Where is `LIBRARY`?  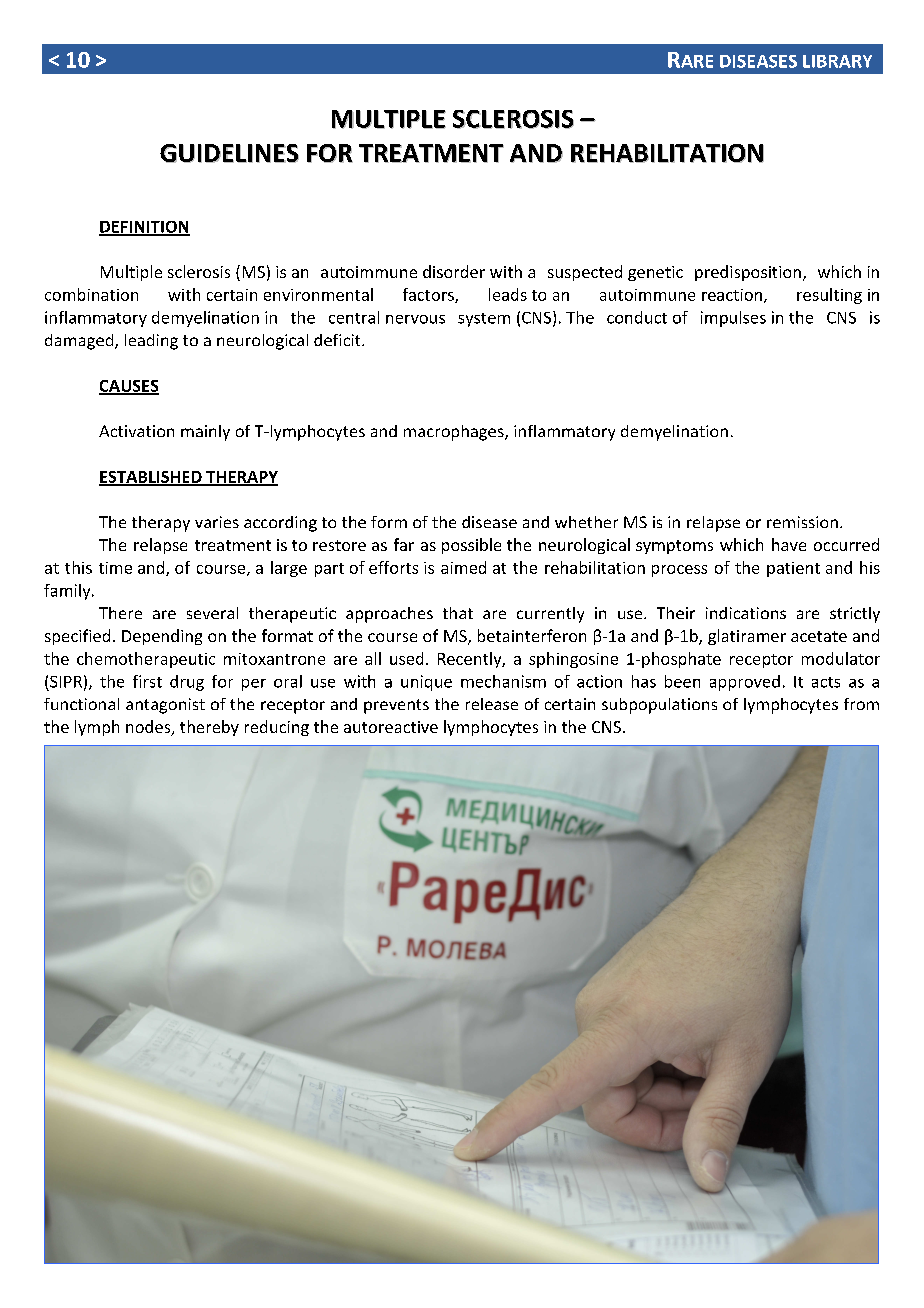 LIBRARY is located at coordinates (837, 61).
